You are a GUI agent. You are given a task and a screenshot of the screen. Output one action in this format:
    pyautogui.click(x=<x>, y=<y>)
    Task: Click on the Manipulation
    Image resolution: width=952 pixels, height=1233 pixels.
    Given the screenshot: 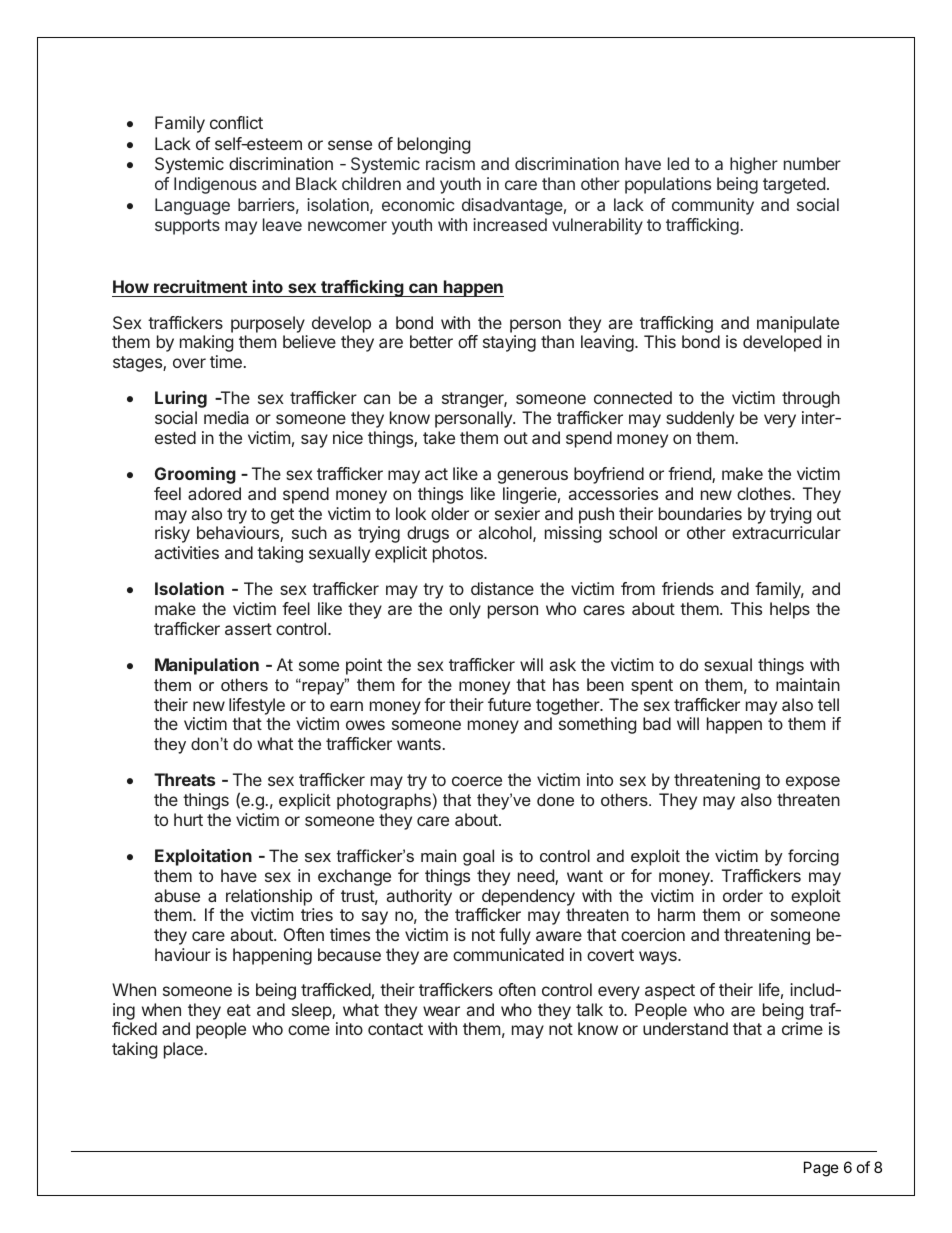 What is the action you would take?
    pyautogui.click(x=207, y=666)
